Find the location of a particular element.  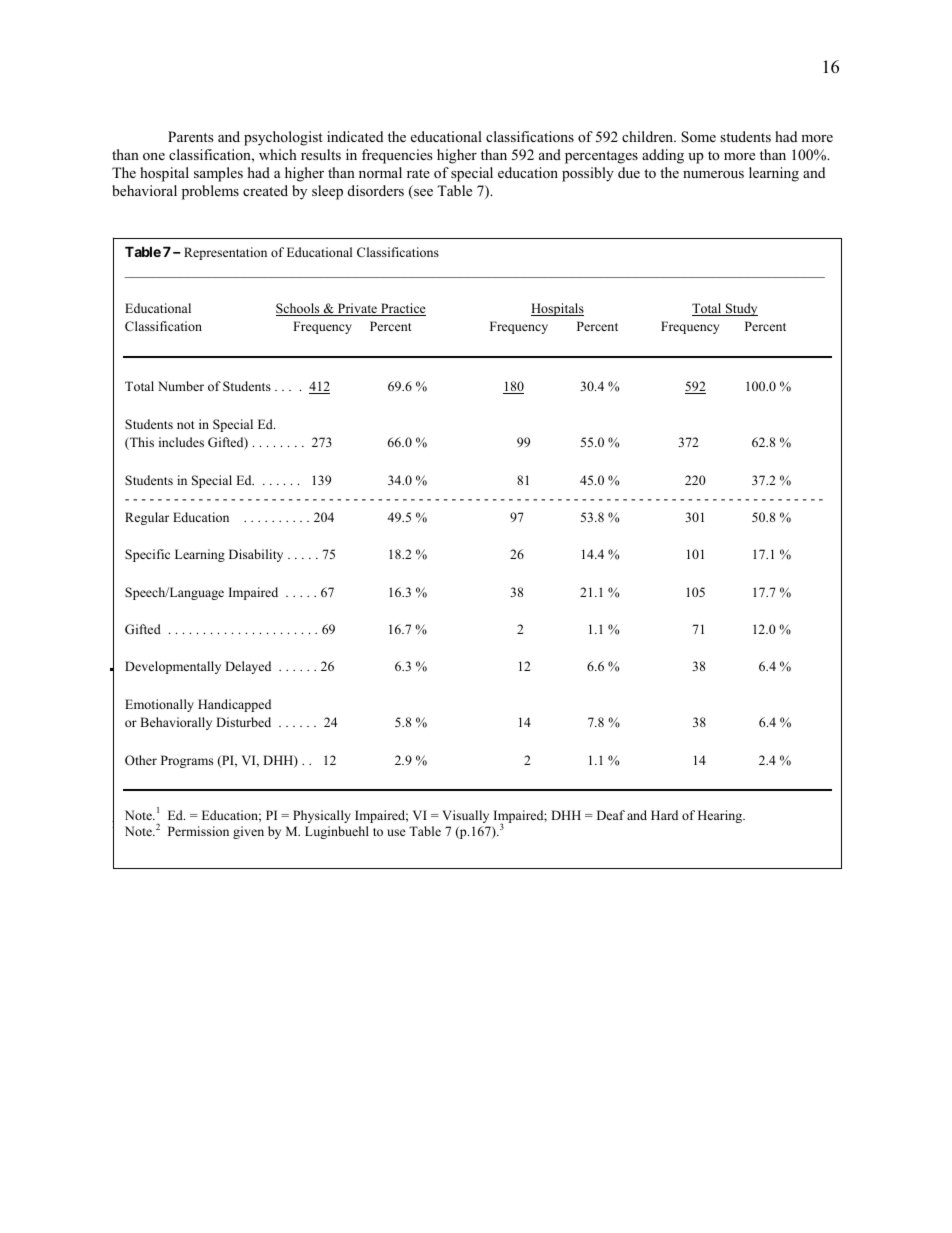

Disturbed is located at coordinates (243, 722).
